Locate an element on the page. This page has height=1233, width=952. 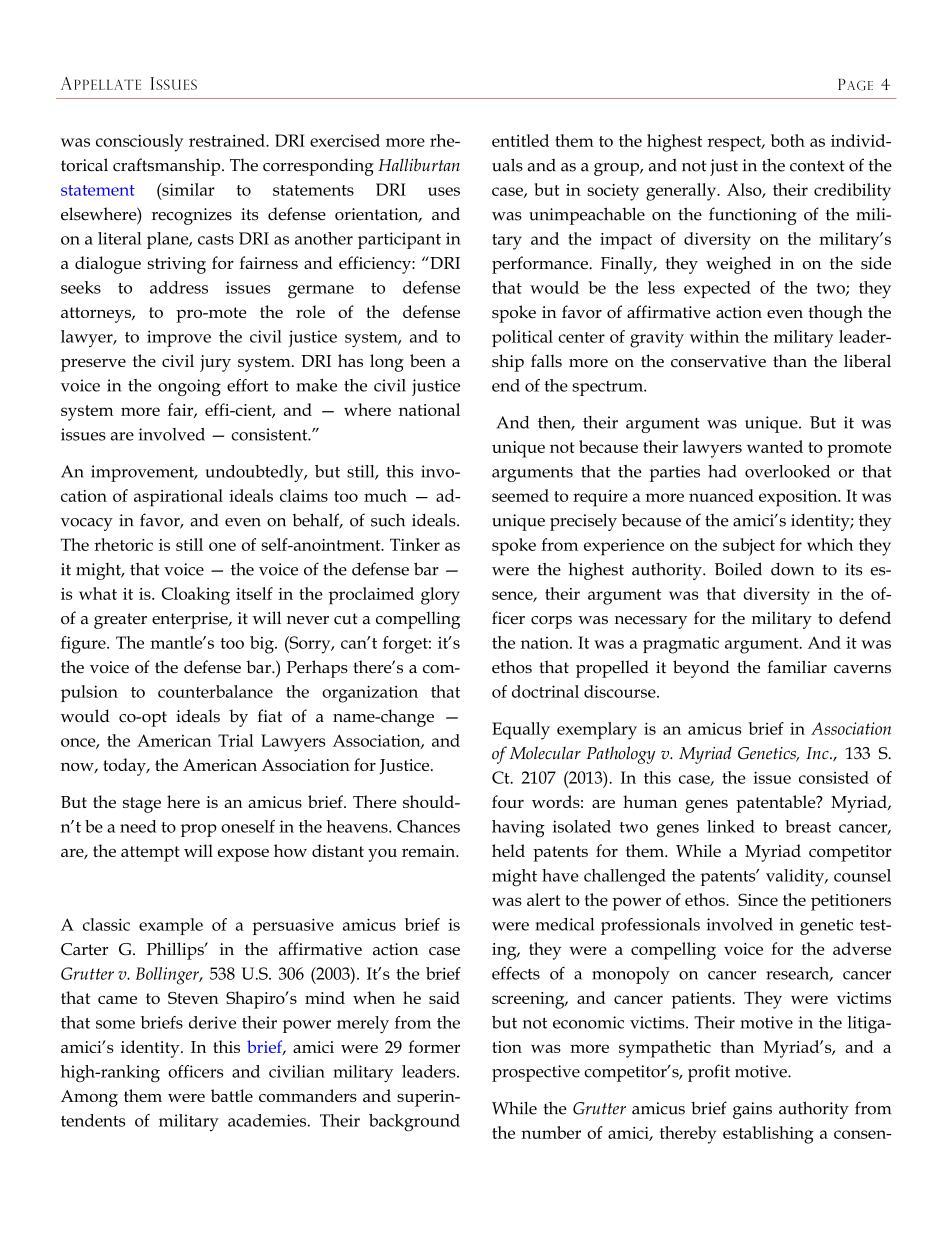
background is located at coordinates (414, 1123).
